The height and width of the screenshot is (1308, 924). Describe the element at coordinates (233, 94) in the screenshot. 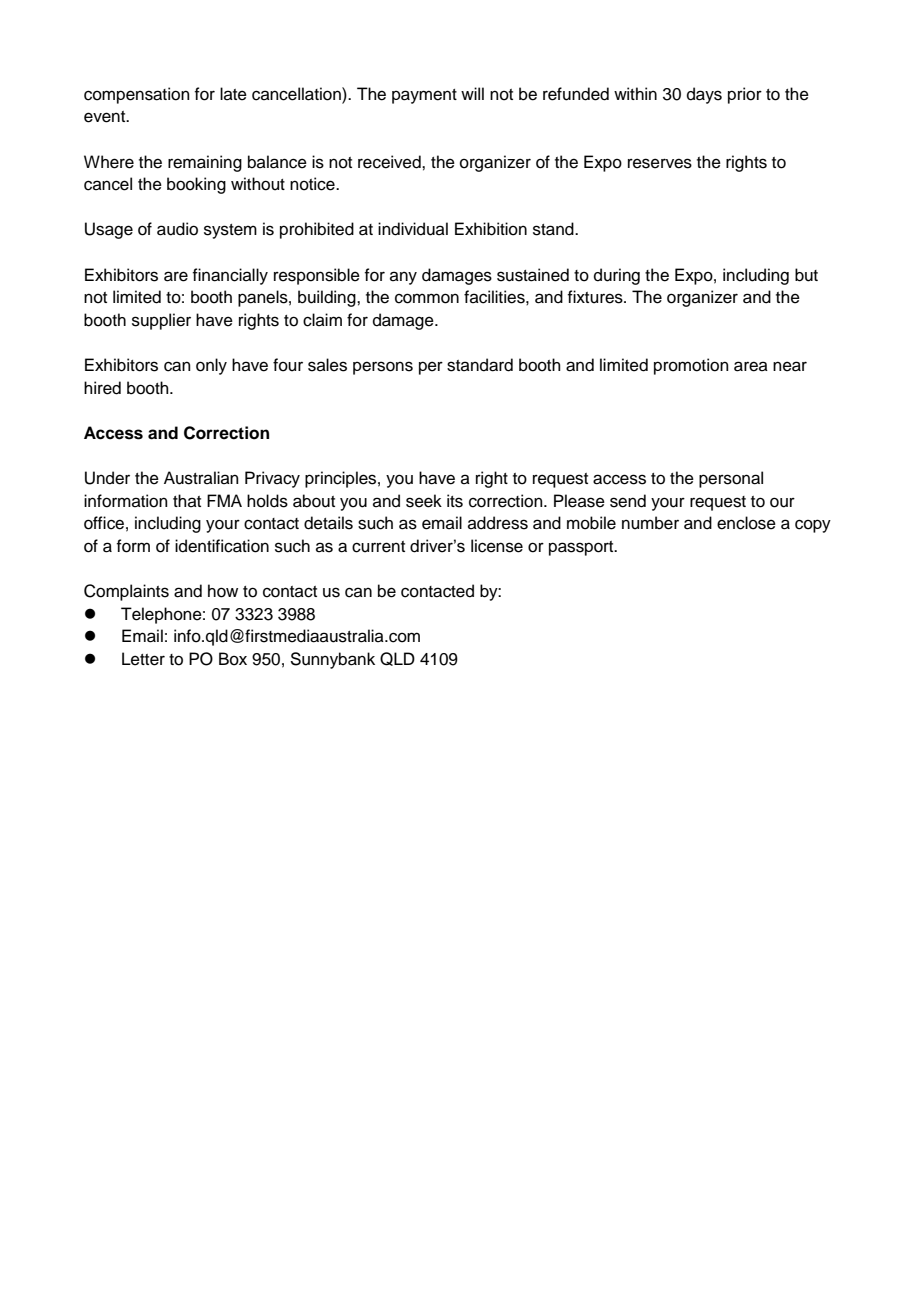

I see `late` at that location.
